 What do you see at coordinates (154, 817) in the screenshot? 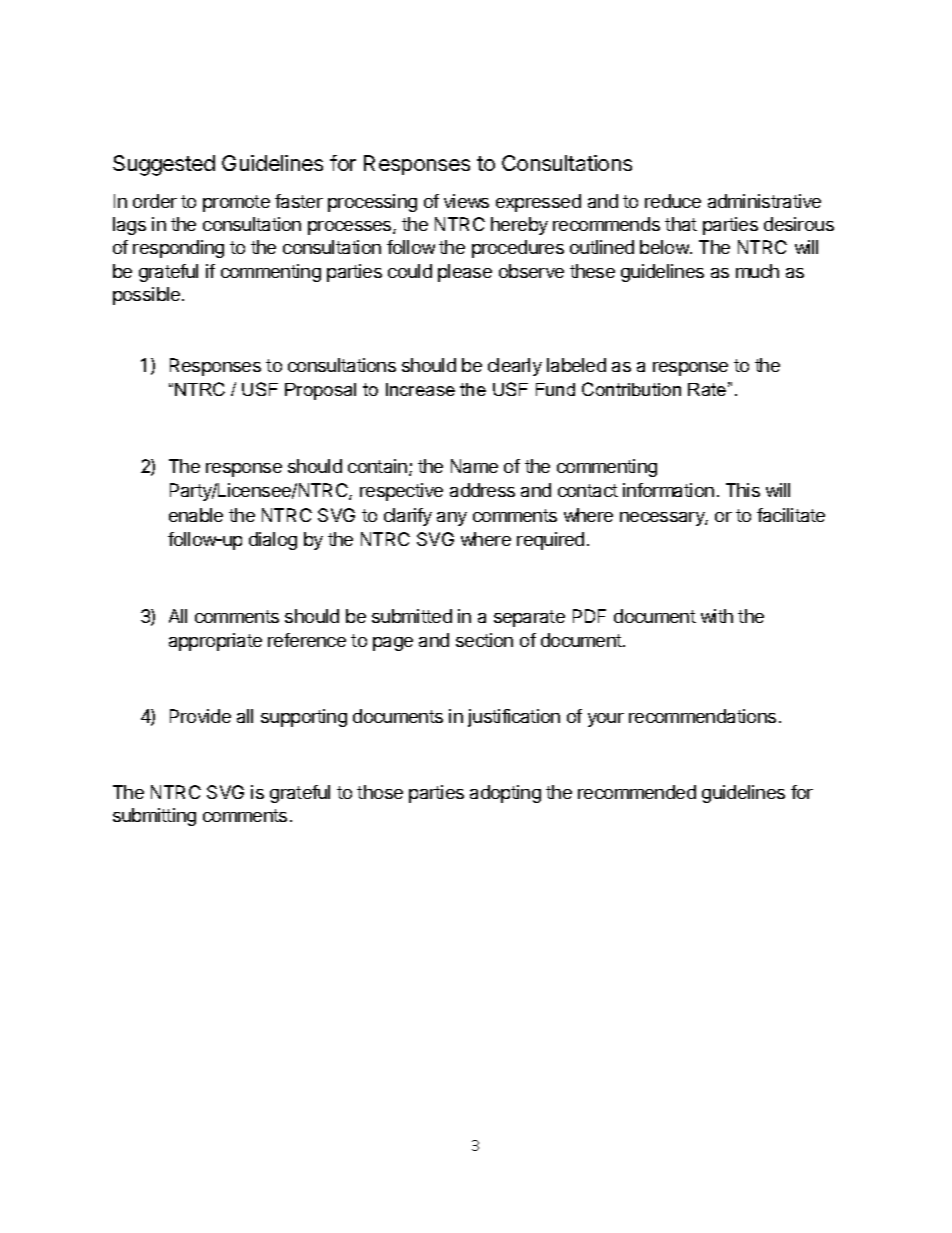
I see `submitting` at bounding box center [154, 817].
